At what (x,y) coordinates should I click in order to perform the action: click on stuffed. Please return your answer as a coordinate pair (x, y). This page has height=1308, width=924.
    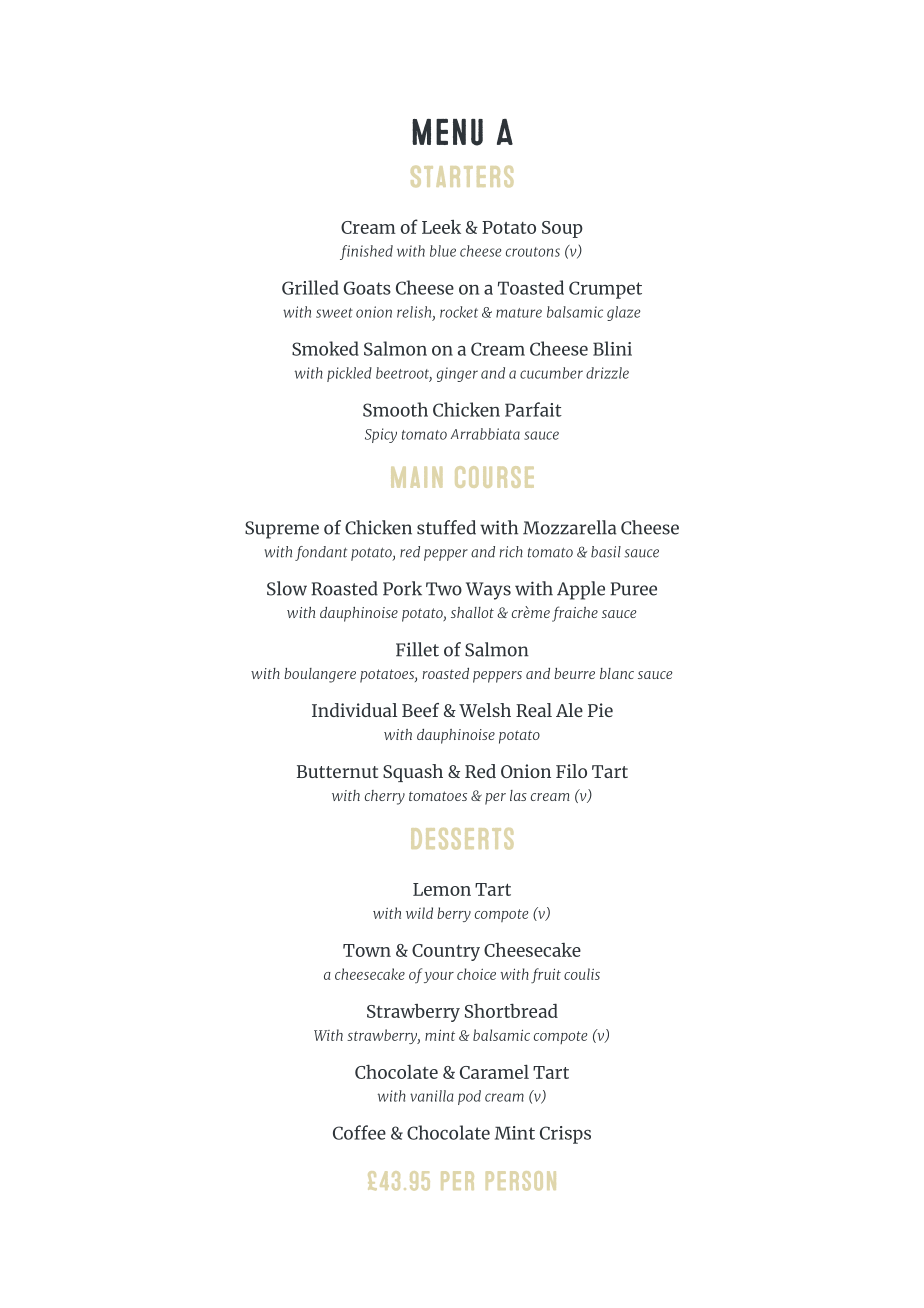
    Looking at the image, I should click on (446, 527).
